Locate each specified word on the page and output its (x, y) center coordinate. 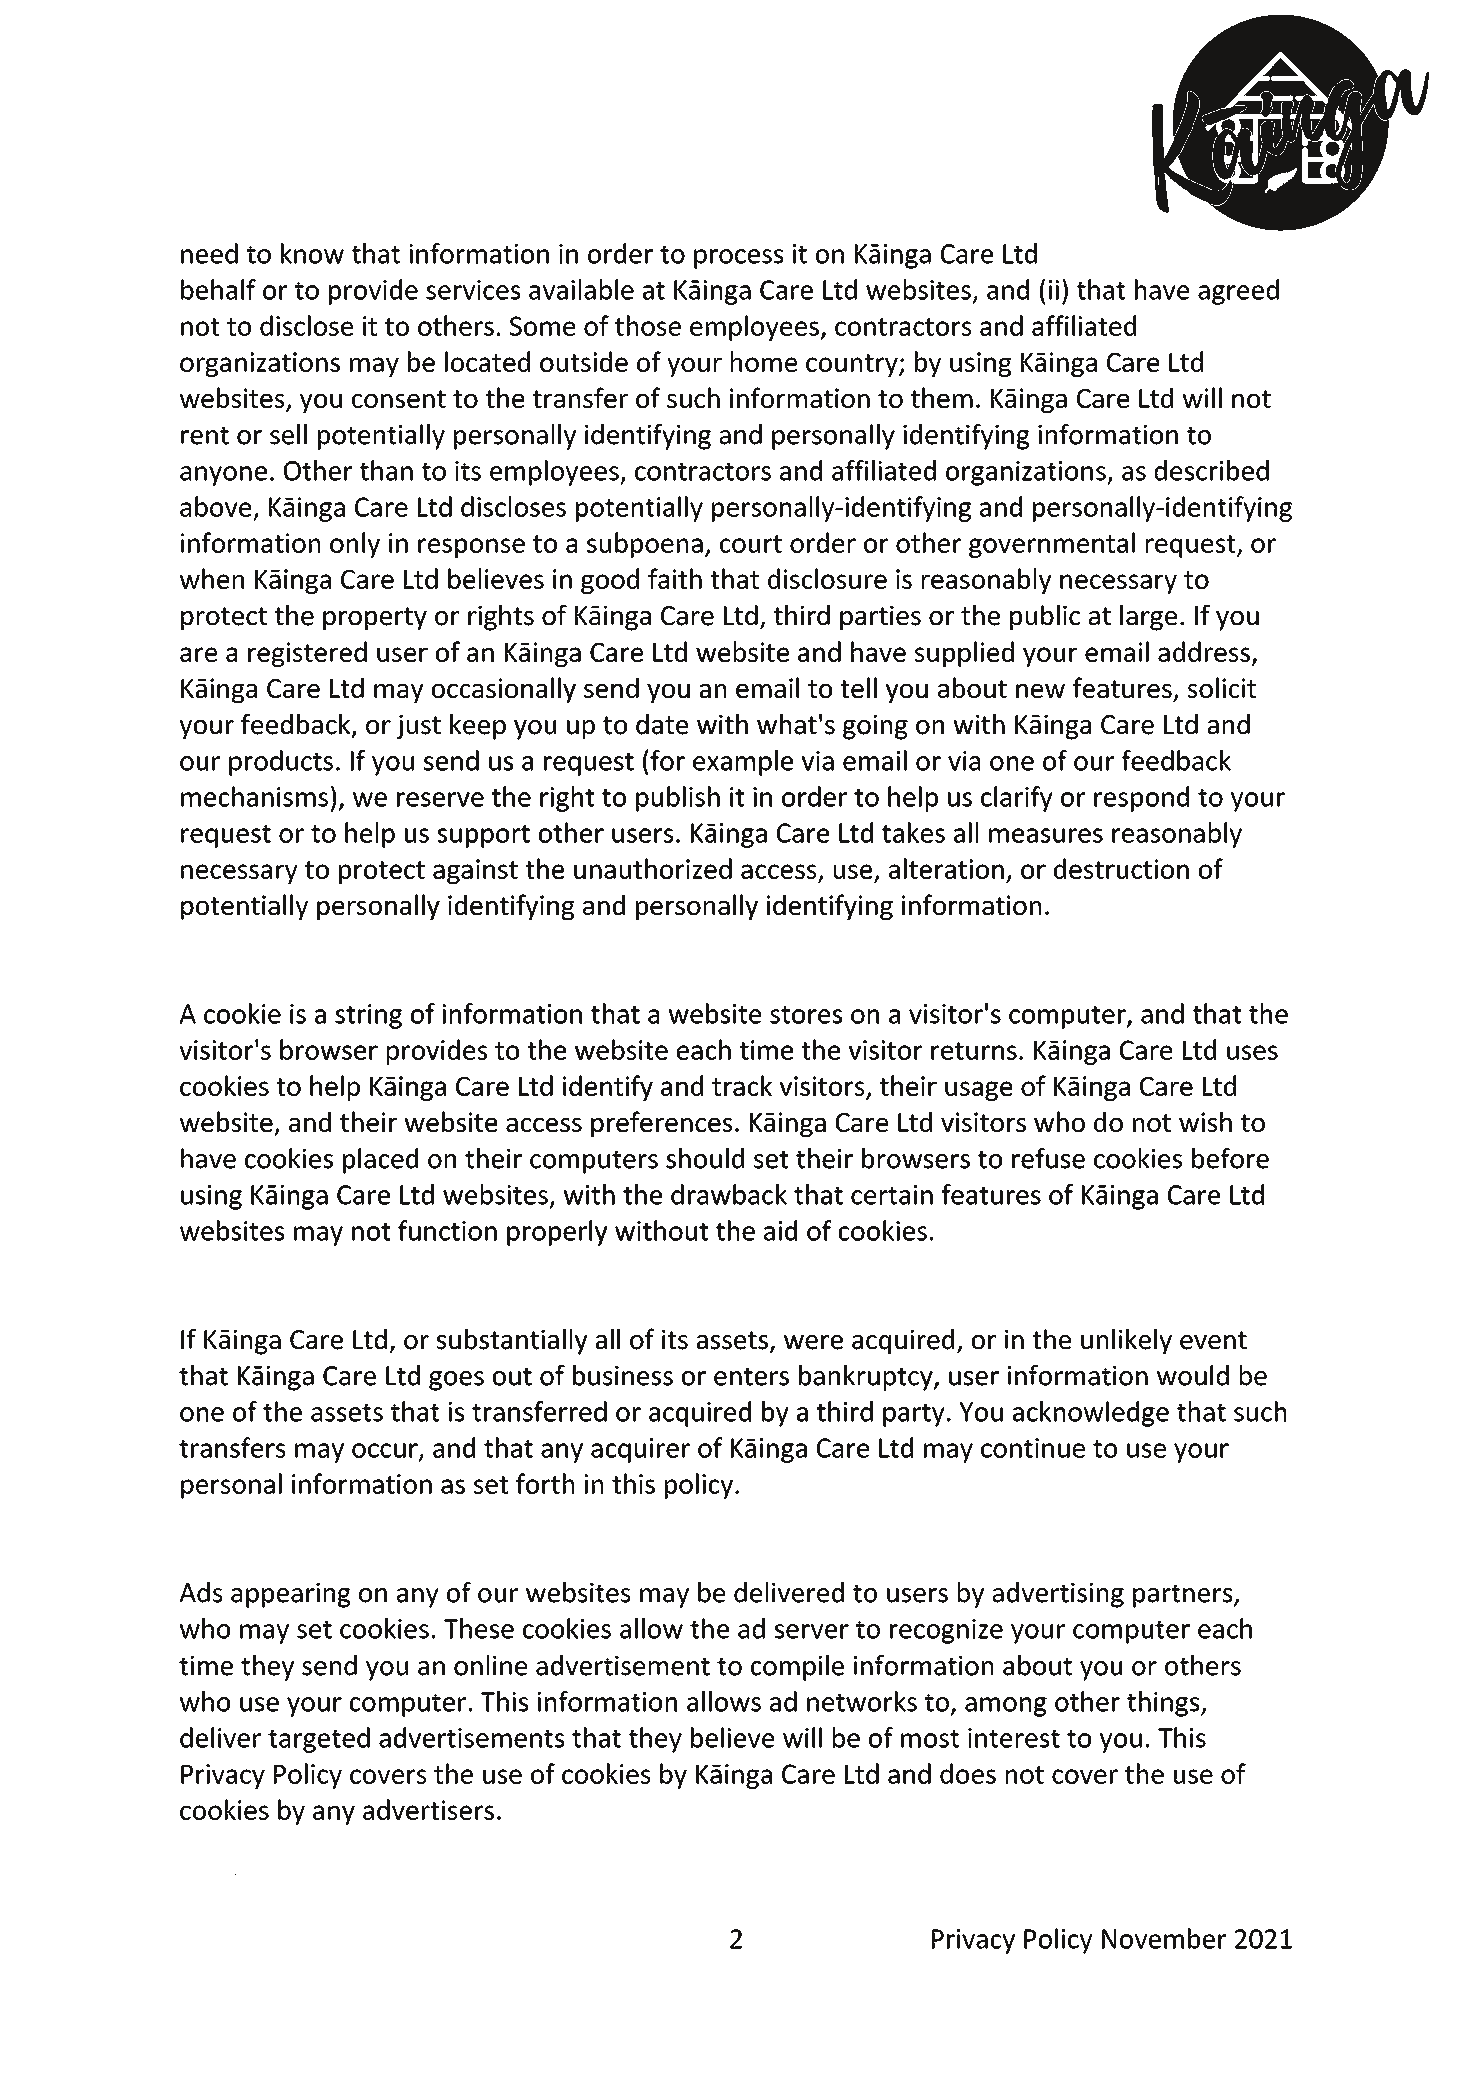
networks (862, 1701)
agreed (1238, 292)
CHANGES (446, 1883)
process (738, 259)
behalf (218, 289)
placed (380, 1161)
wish (1205, 1121)
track (742, 1085)
